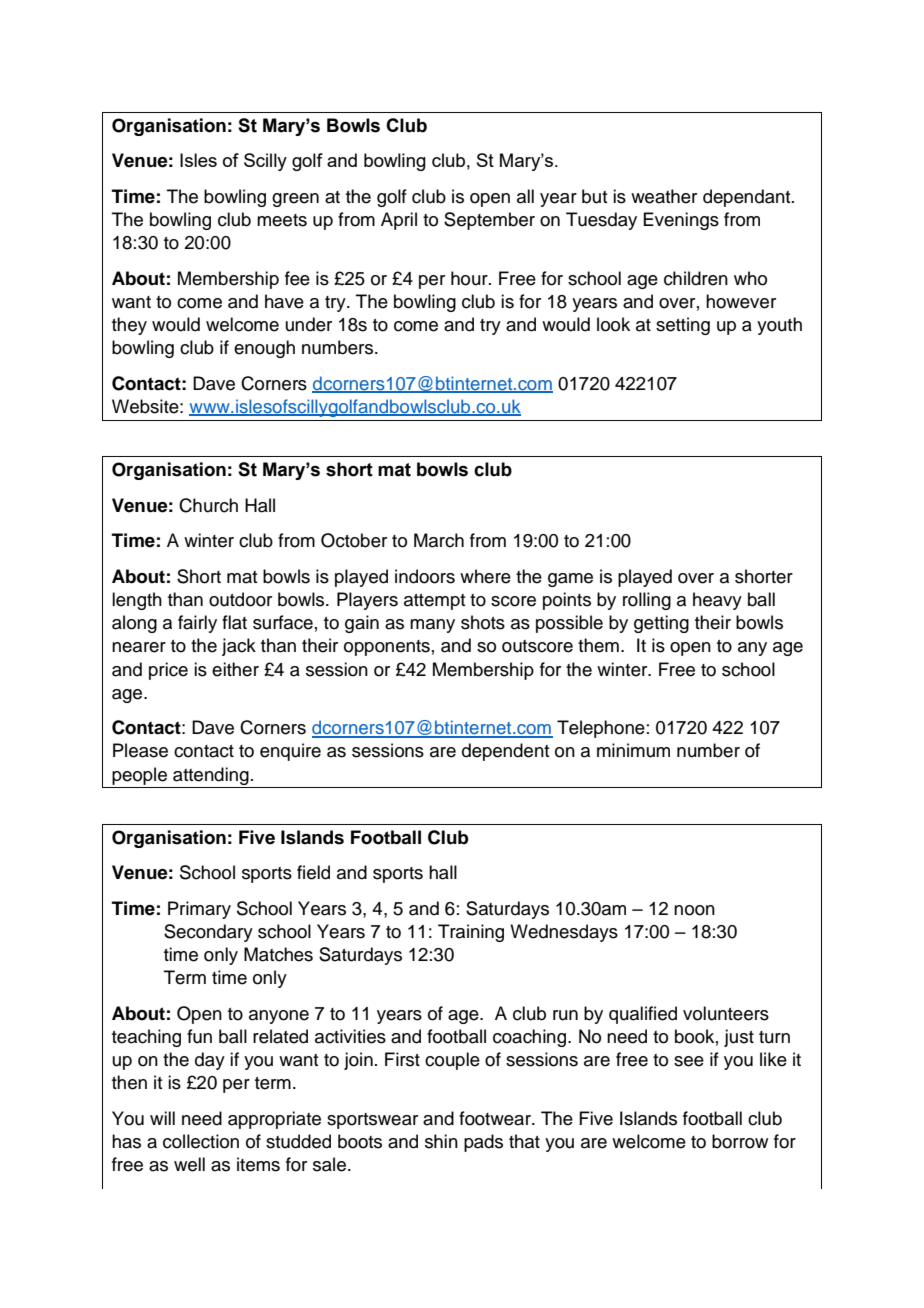 The width and height of the document is (924, 1308). Describe the element at coordinates (439, 540) in the document. I see `March` at that location.
